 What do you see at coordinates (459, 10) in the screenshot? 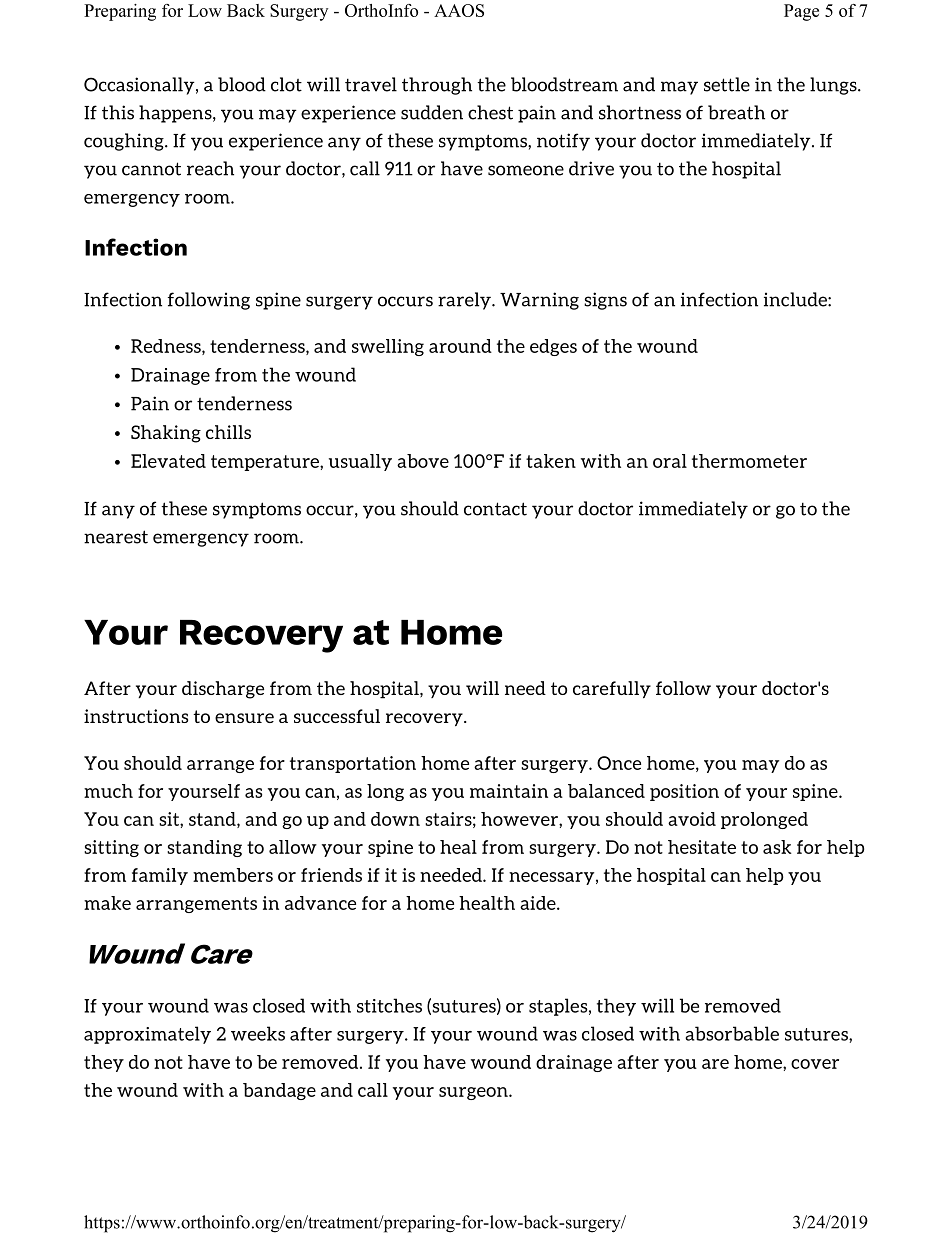
I see `AAOS` at bounding box center [459, 10].
